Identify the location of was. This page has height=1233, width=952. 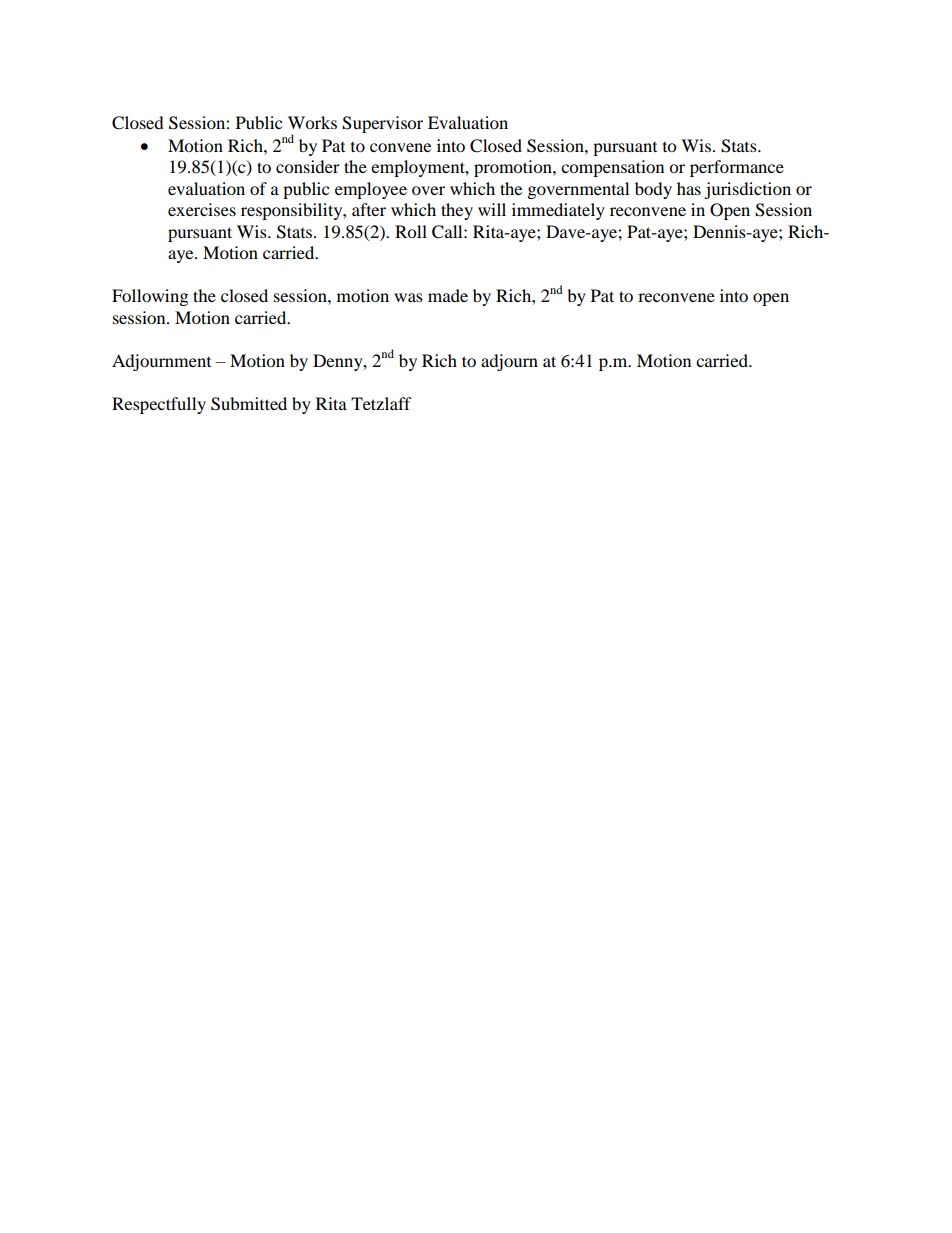
(408, 297).
